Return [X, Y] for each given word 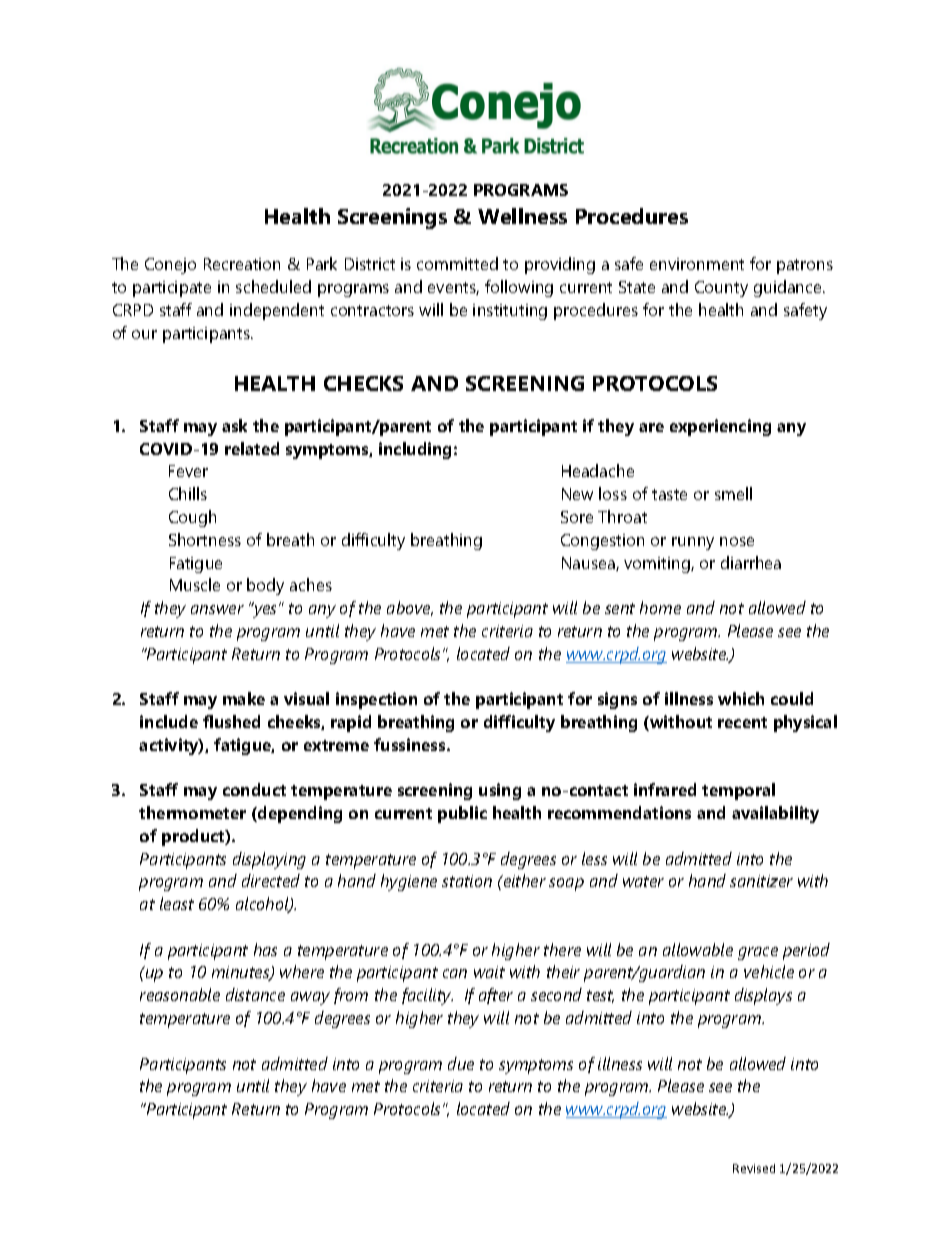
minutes [242, 973]
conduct [254, 789]
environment [697, 264]
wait [489, 972]
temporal [738, 791]
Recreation [242, 264]
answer [217, 609]
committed [457, 263]
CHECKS [363, 383]
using [500, 791]
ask [234, 425]
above [410, 608]
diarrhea [751, 562]
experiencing [720, 427]
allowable [698, 949]
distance [255, 994]
